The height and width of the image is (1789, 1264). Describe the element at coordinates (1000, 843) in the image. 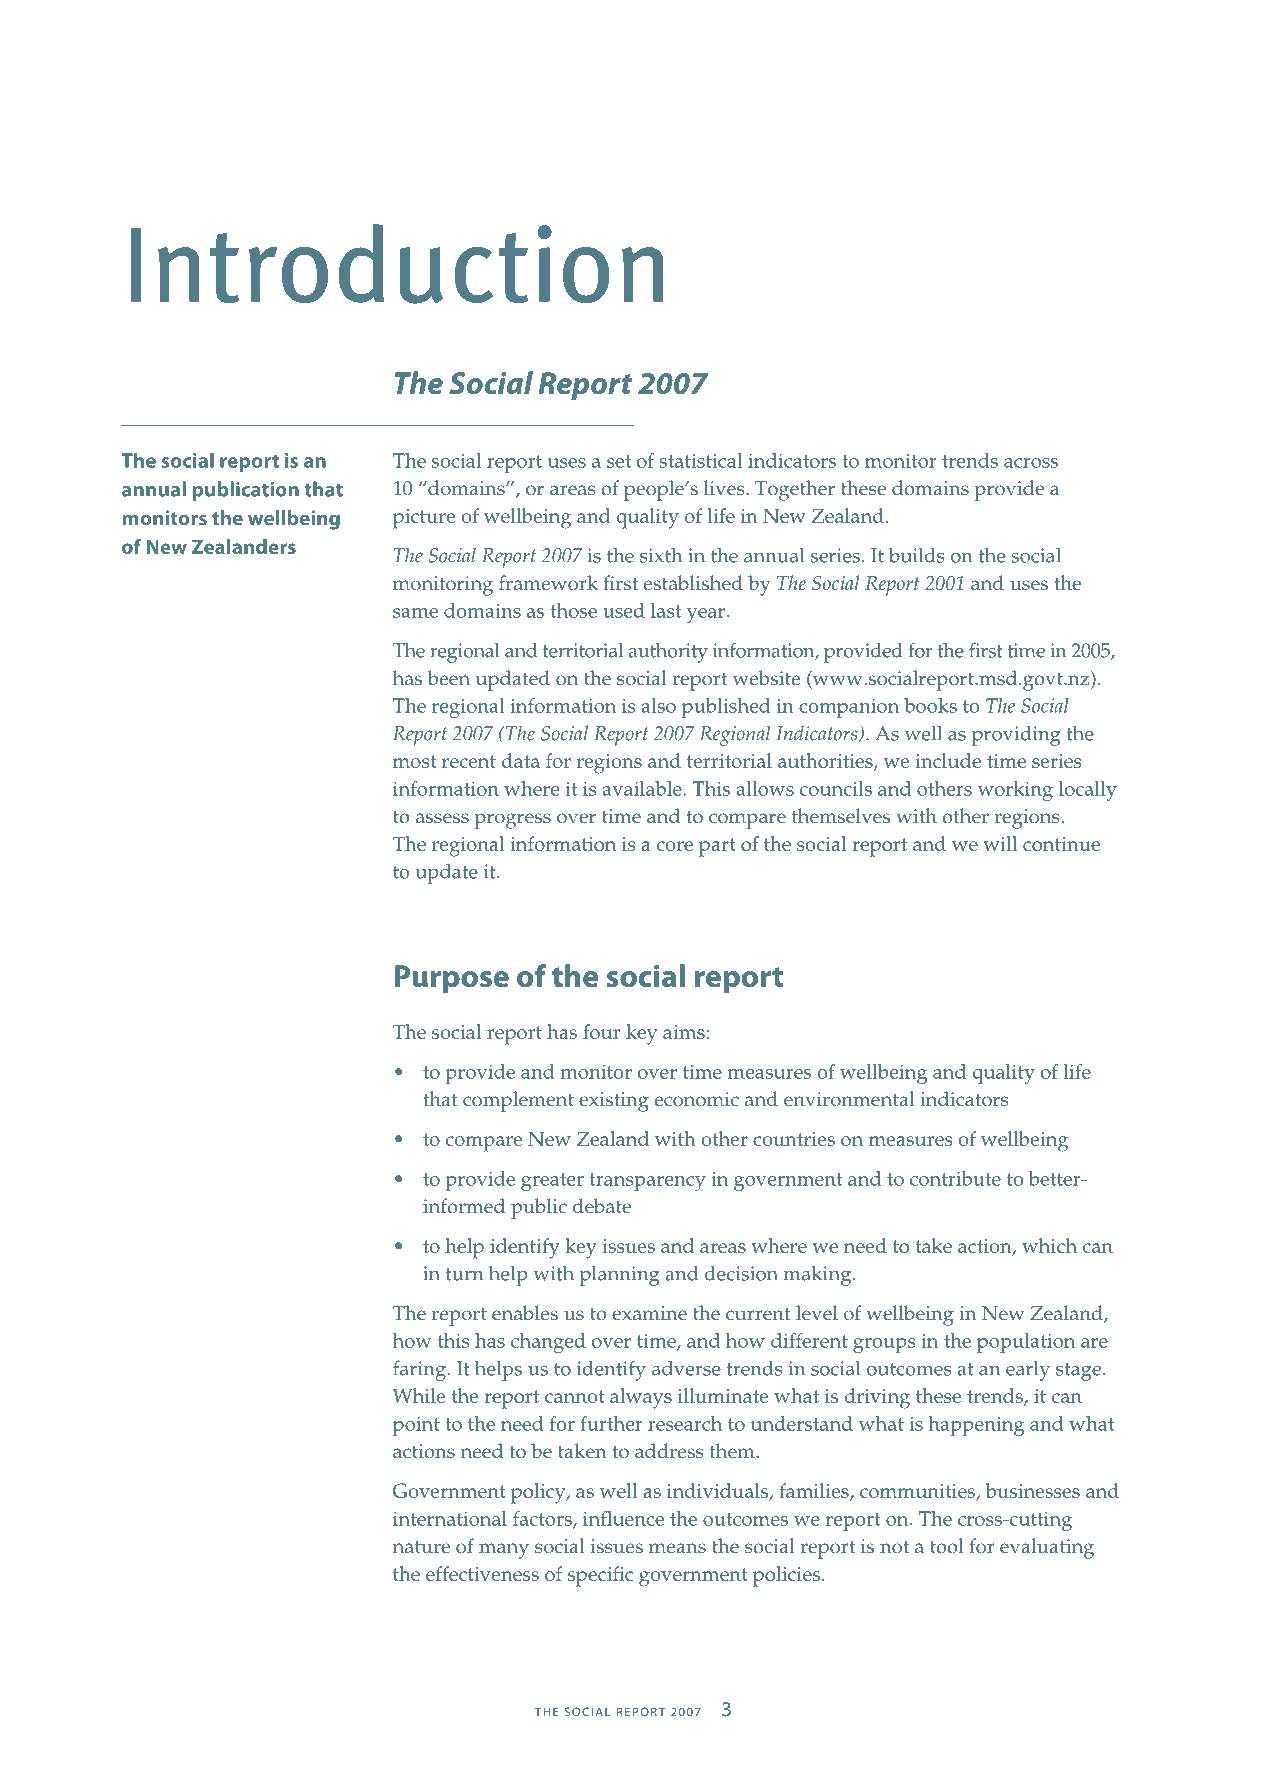

I see `will` at that location.
